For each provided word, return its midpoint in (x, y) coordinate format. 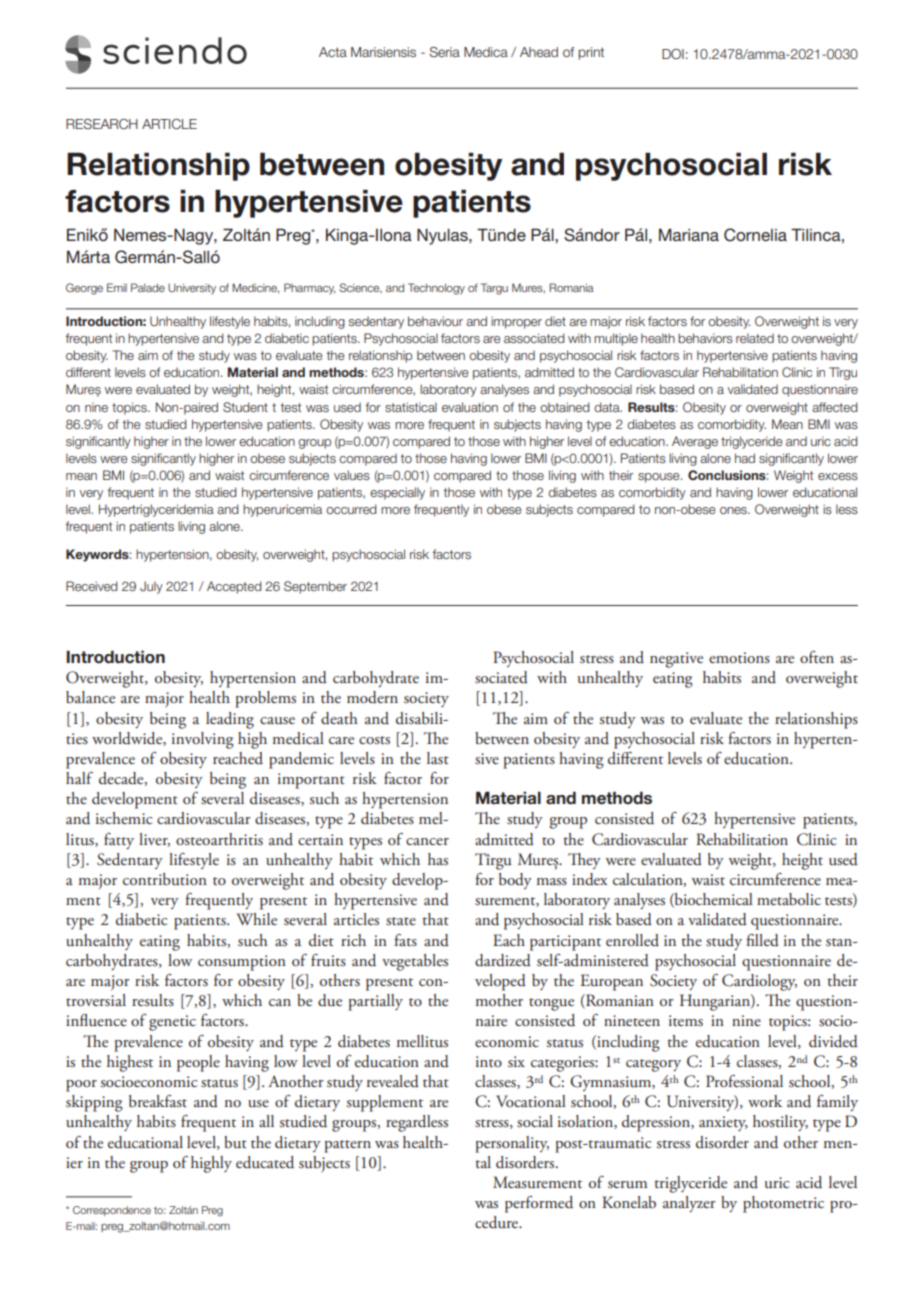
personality (512, 1144)
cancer (427, 841)
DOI (673, 54)
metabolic (789, 899)
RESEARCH (102, 124)
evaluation (470, 407)
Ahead (539, 52)
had (745, 458)
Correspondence (112, 1211)
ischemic (124, 818)
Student (245, 407)
